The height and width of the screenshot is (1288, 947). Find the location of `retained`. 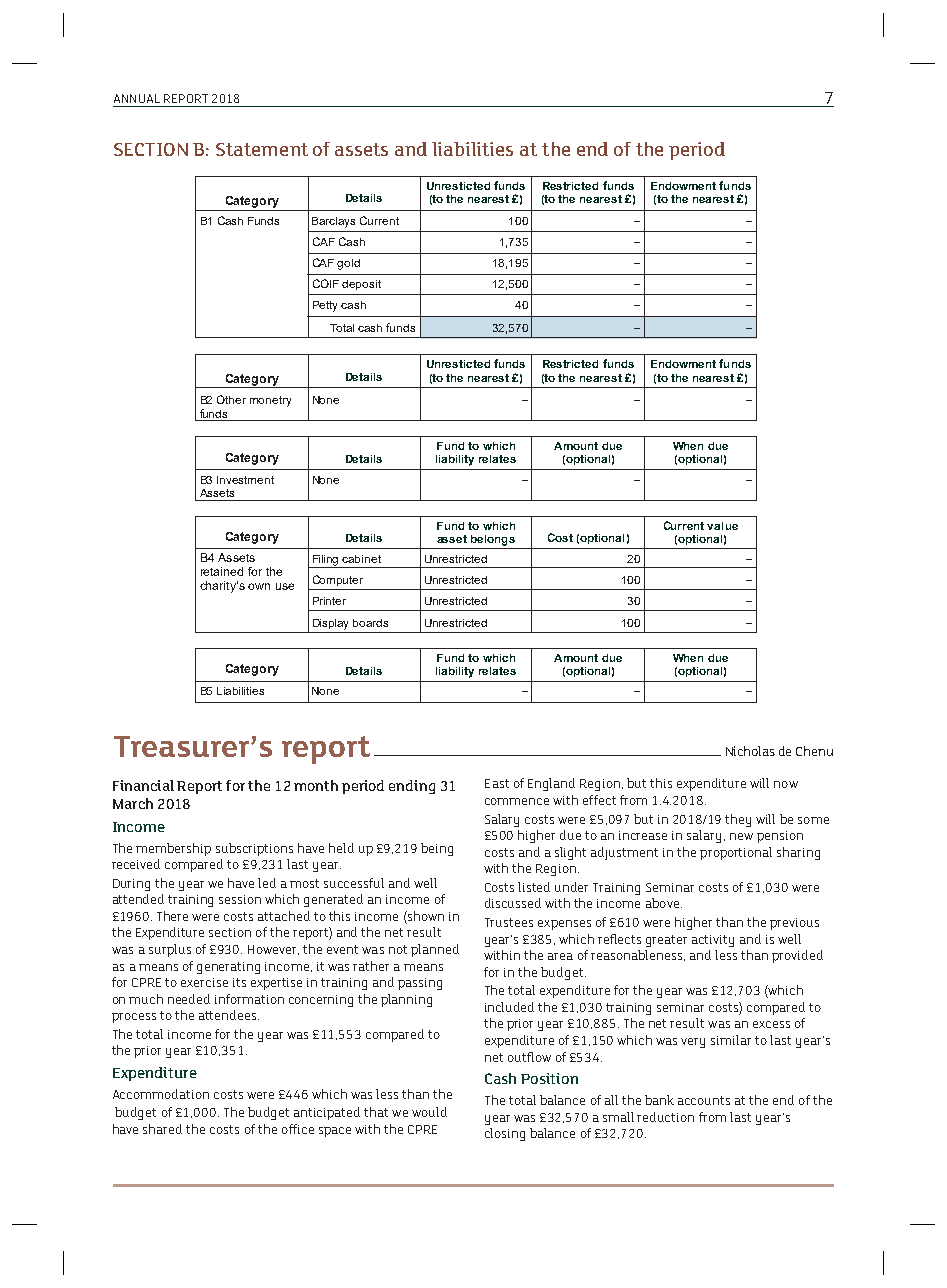

retained is located at coordinates (222, 571).
